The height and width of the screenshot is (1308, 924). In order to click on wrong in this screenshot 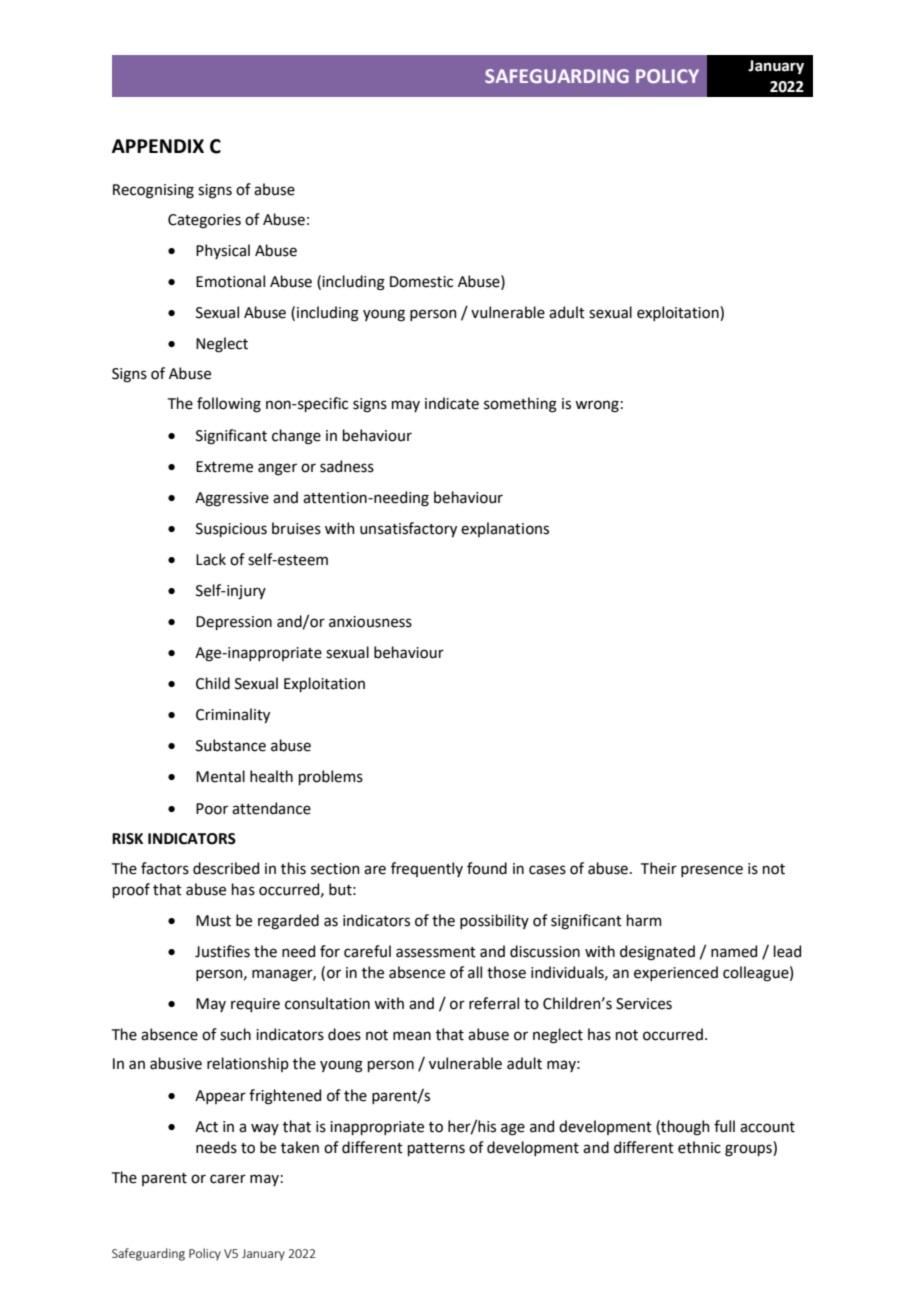, I will do `click(597, 406)`.
